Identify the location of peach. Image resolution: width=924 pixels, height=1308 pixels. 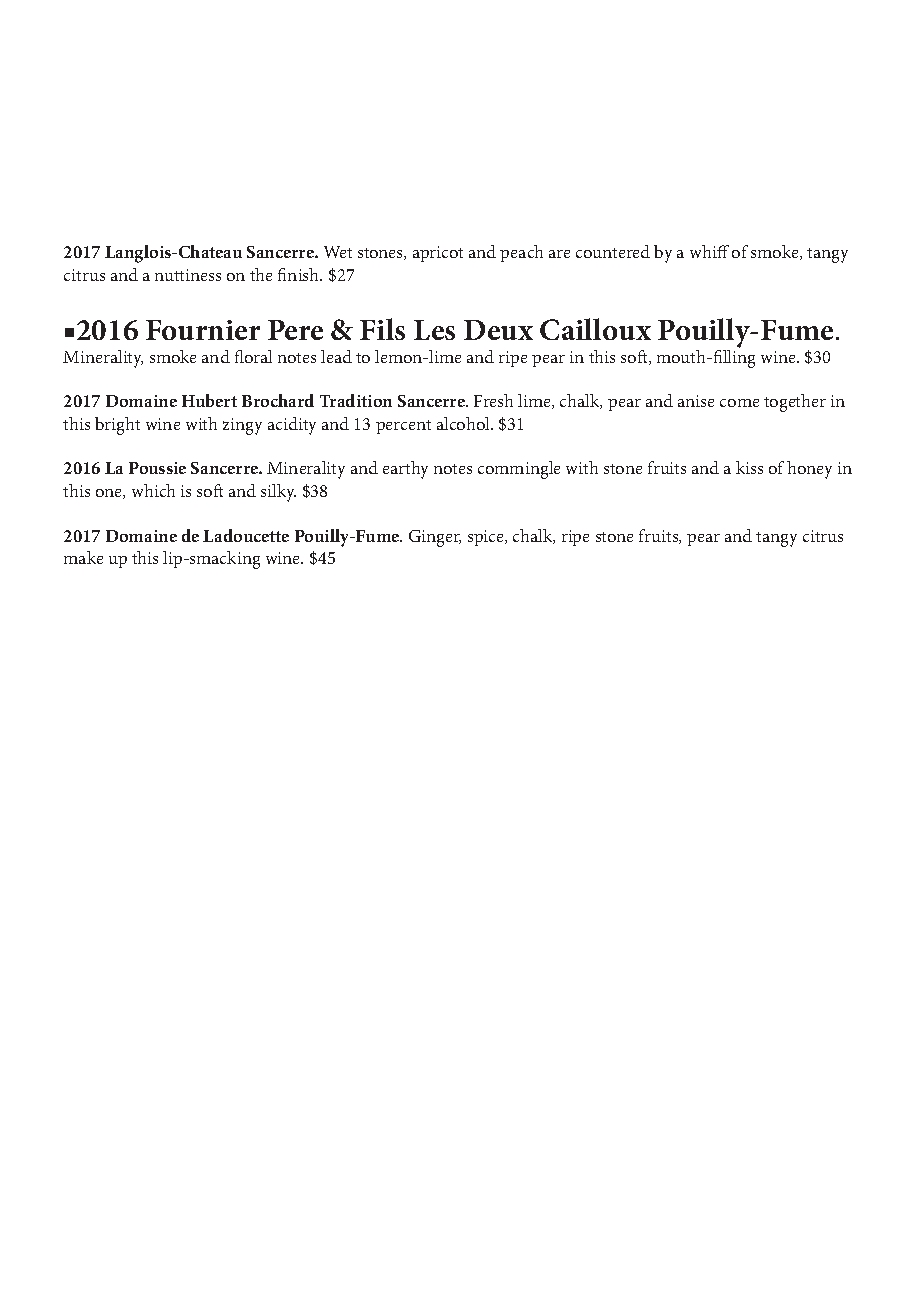
(521, 253).
